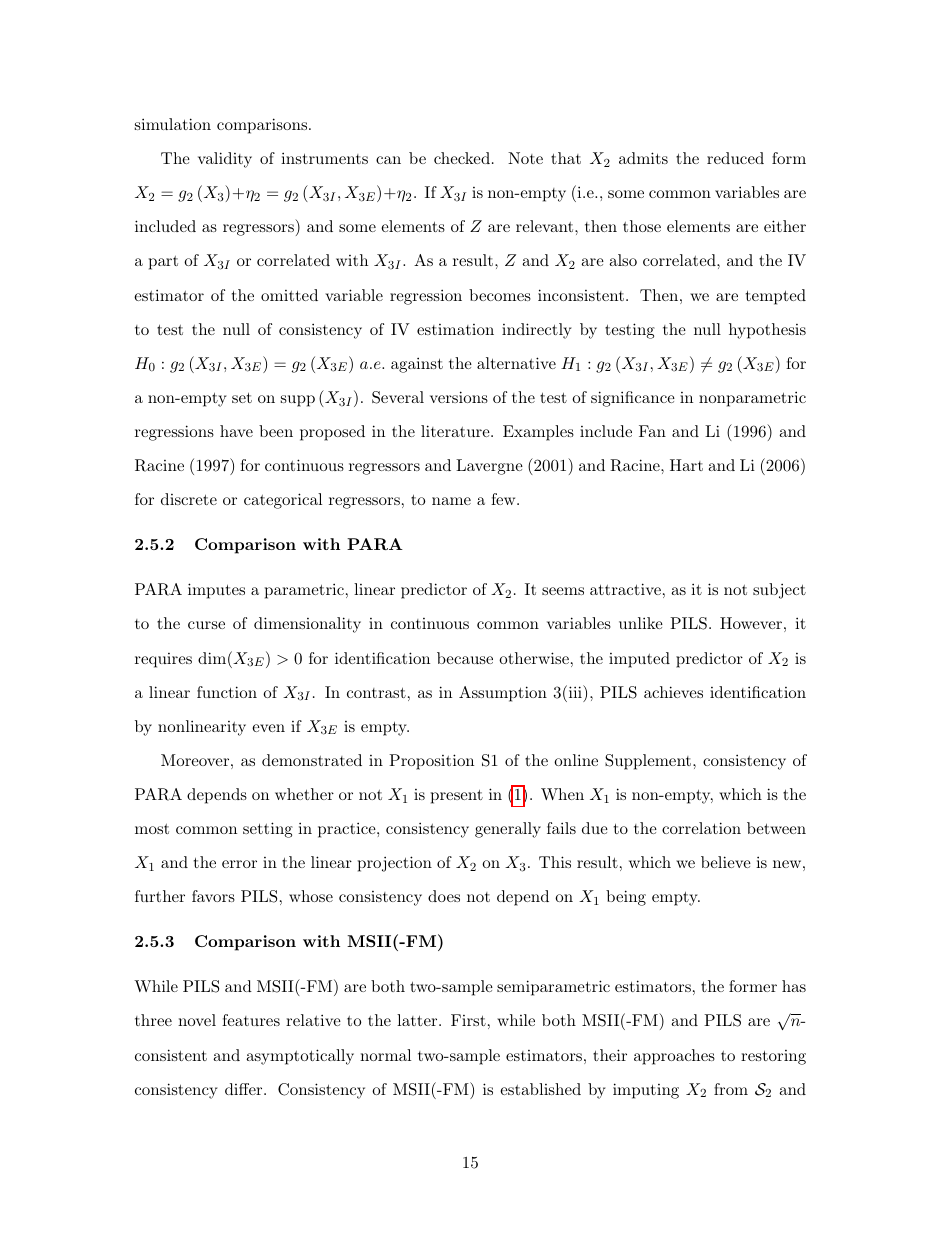  Describe the element at coordinates (236, 431) in the document. I see `have` at that location.
